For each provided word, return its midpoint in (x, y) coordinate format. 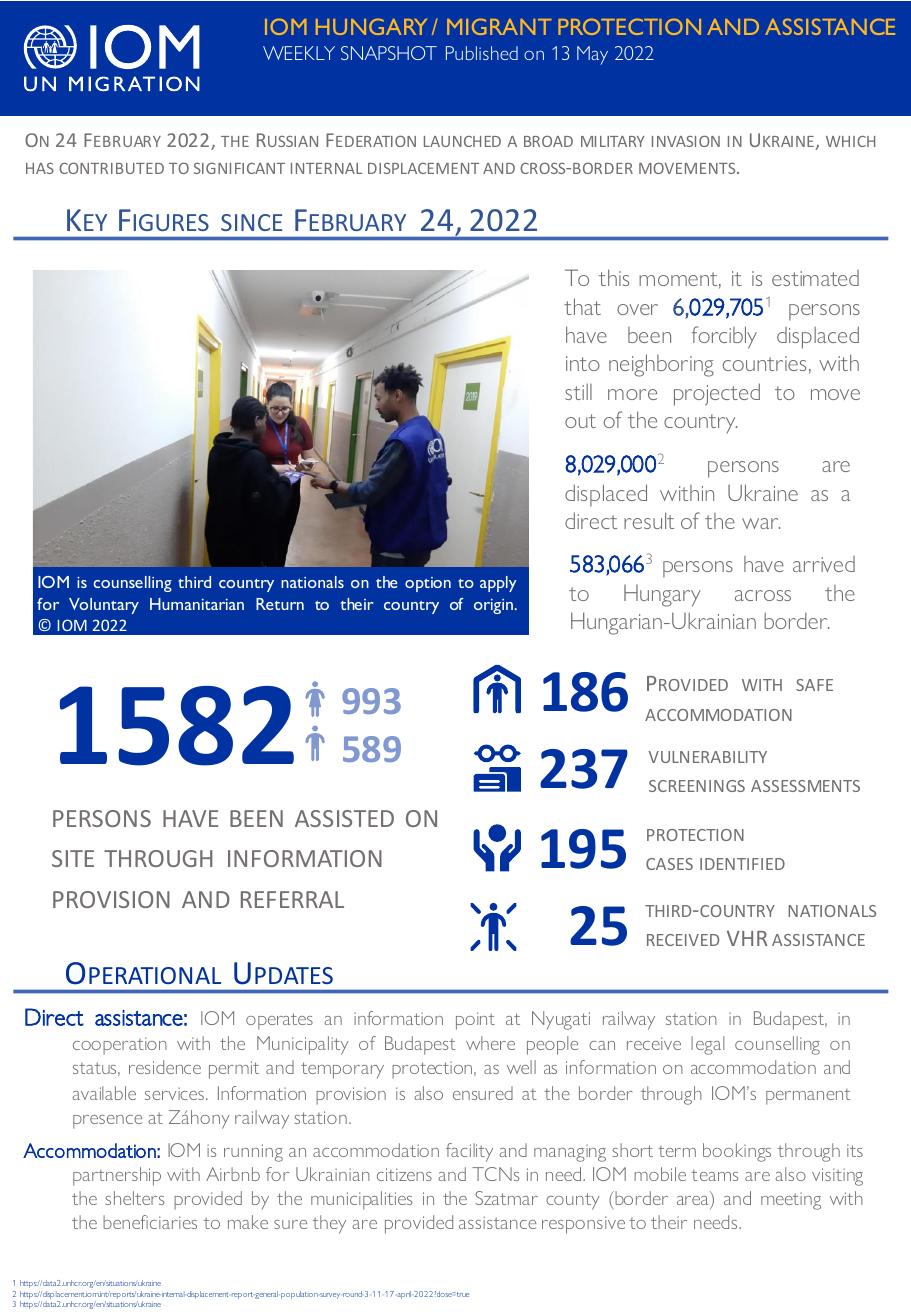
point (475, 1021)
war (761, 523)
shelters (135, 1198)
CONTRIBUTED (111, 168)
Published (482, 53)
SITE (73, 858)
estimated (815, 278)
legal (707, 1045)
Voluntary (104, 606)
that (582, 306)
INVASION (686, 141)
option (428, 584)
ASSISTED (344, 818)
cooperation (120, 1046)
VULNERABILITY (708, 757)
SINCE (251, 222)
